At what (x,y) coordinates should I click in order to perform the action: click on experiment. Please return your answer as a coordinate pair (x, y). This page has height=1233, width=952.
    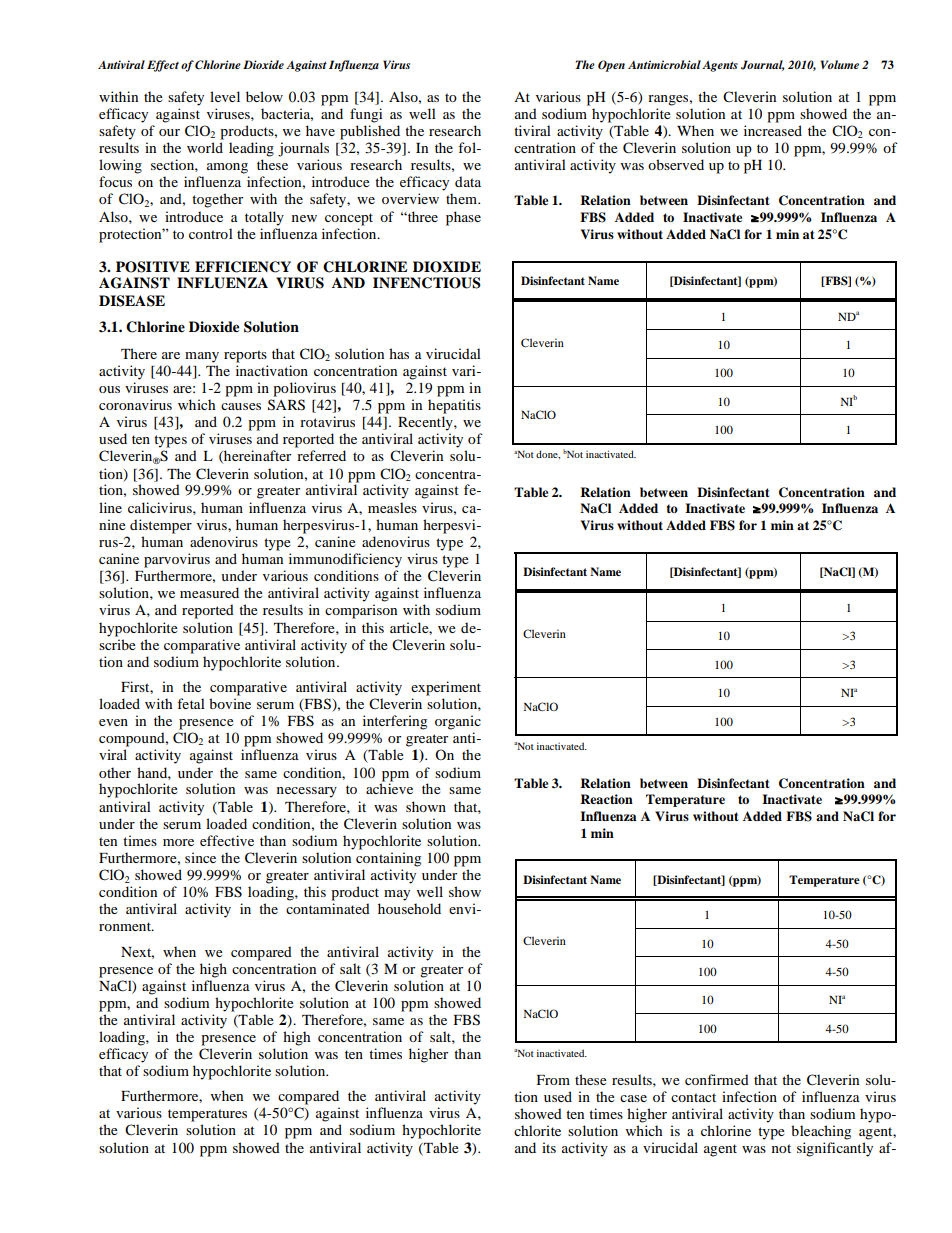
    Looking at the image, I should click on (446, 688).
